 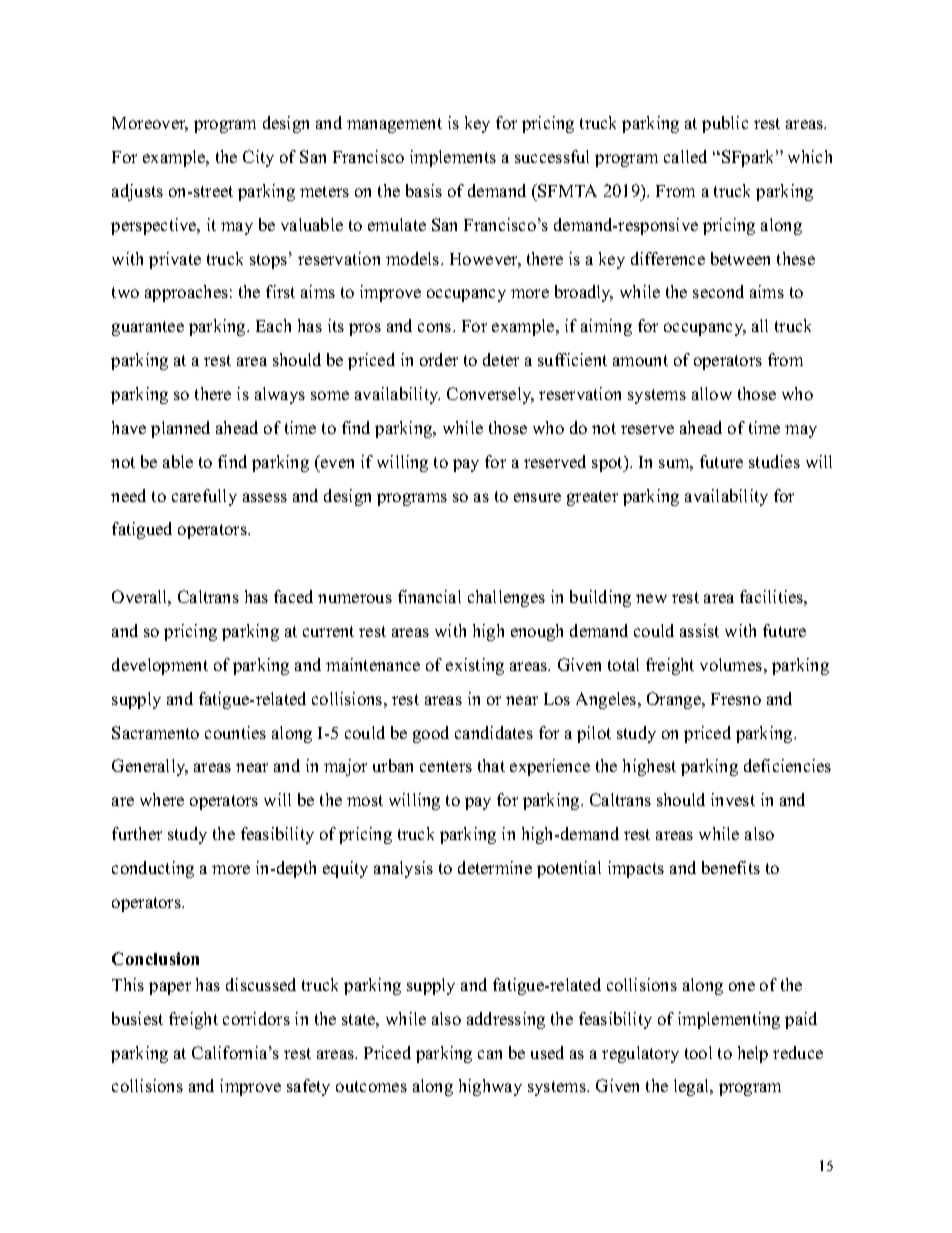 I want to click on centers, so click(x=446, y=766).
